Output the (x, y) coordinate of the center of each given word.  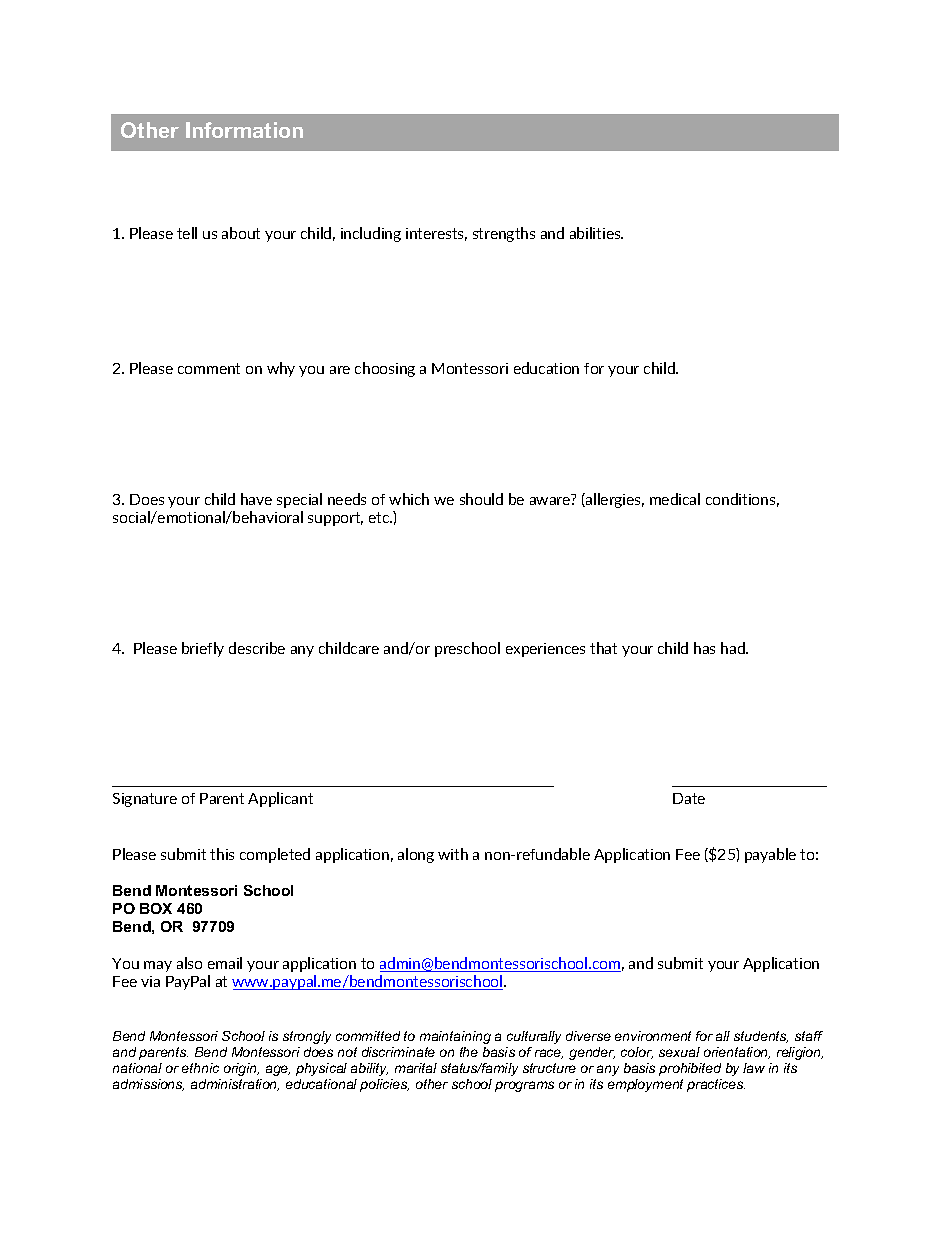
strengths (504, 234)
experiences (545, 650)
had (734, 648)
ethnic (200, 1068)
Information (244, 130)
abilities (596, 233)
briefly (203, 649)
